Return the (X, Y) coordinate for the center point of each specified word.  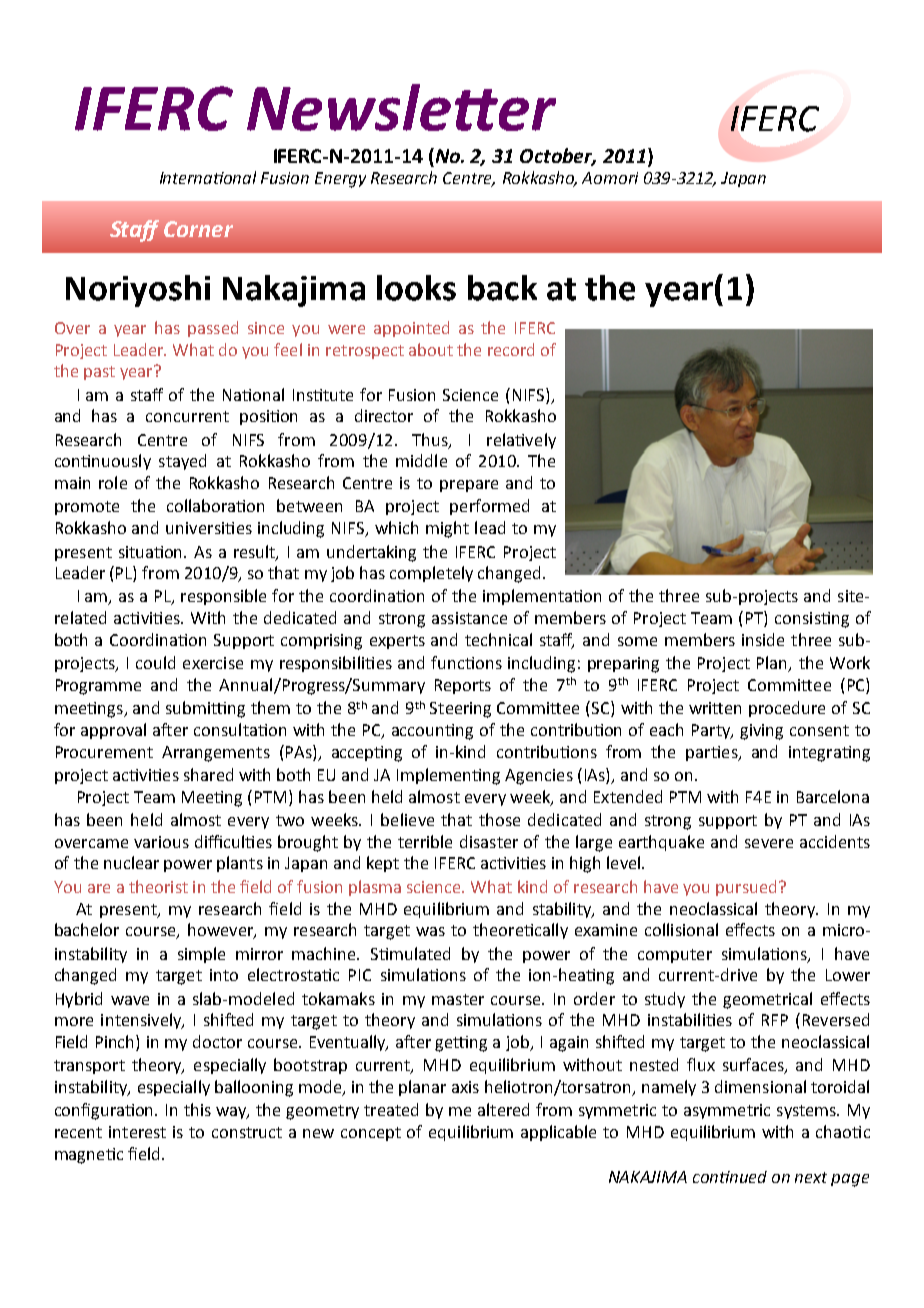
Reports (463, 686)
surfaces (754, 1066)
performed (489, 507)
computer (675, 956)
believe (407, 819)
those (499, 819)
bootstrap (310, 1066)
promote (87, 508)
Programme (98, 687)
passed (213, 329)
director (384, 415)
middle (421, 460)
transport (89, 1067)
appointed (411, 329)
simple (201, 955)
